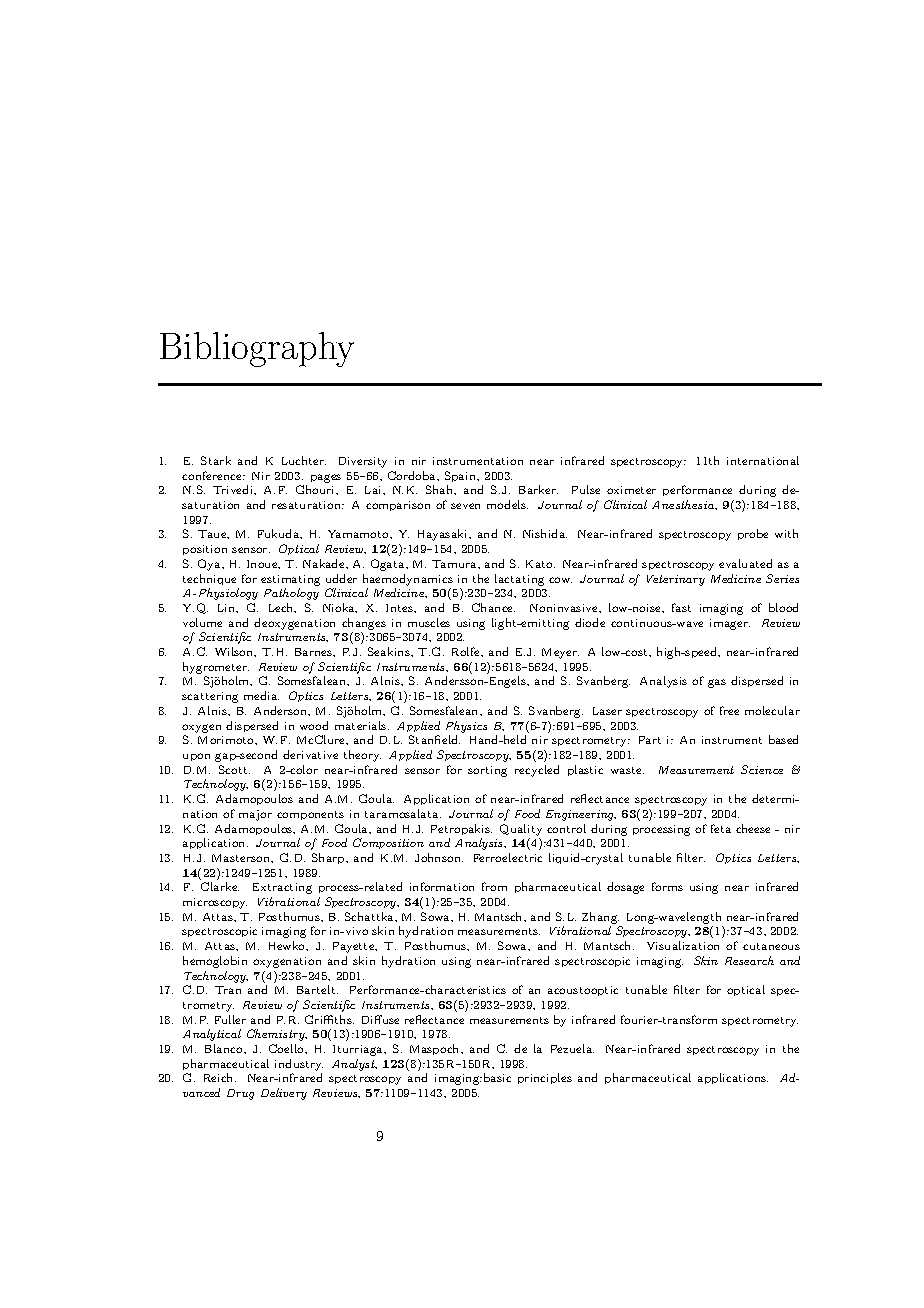 The width and height of the screenshot is (924, 1308). What do you see at coordinates (466, 727) in the screenshot?
I see `Physics` at bounding box center [466, 727].
